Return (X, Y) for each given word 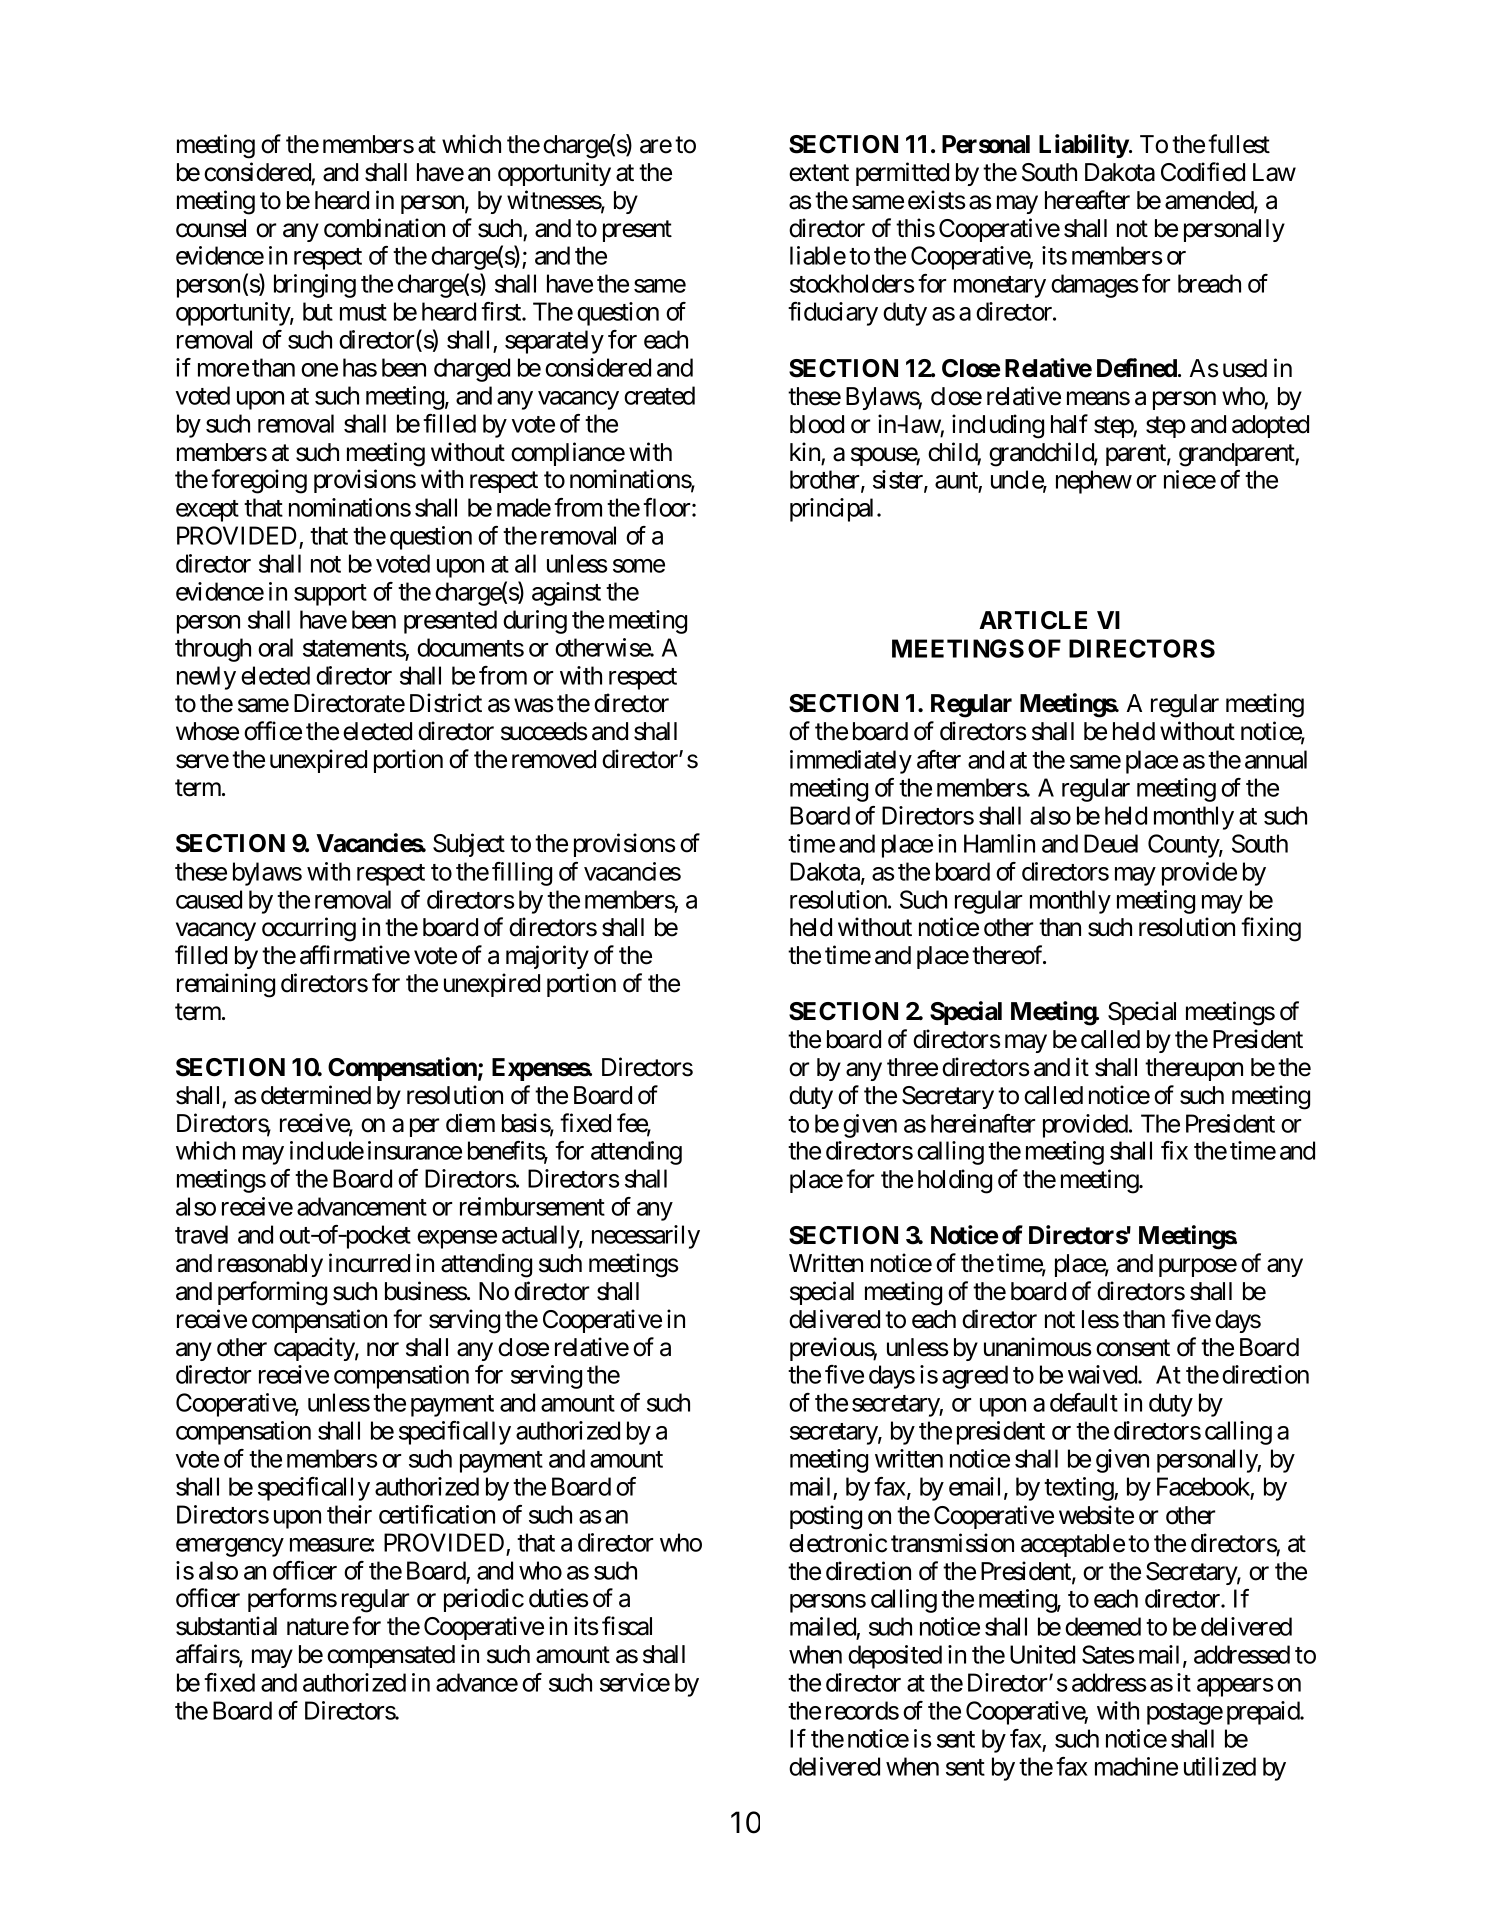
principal (834, 510)
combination (384, 228)
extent (819, 173)
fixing (1271, 929)
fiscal (627, 1626)
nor (383, 1349)
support (330, 595)
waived (1103, 1374)
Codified (1203, 172)
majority (547, 957)
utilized (1220, 1766)
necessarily (646, 1237)
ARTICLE (1033, 620)
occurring (309, 929)
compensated (391, 1656)
